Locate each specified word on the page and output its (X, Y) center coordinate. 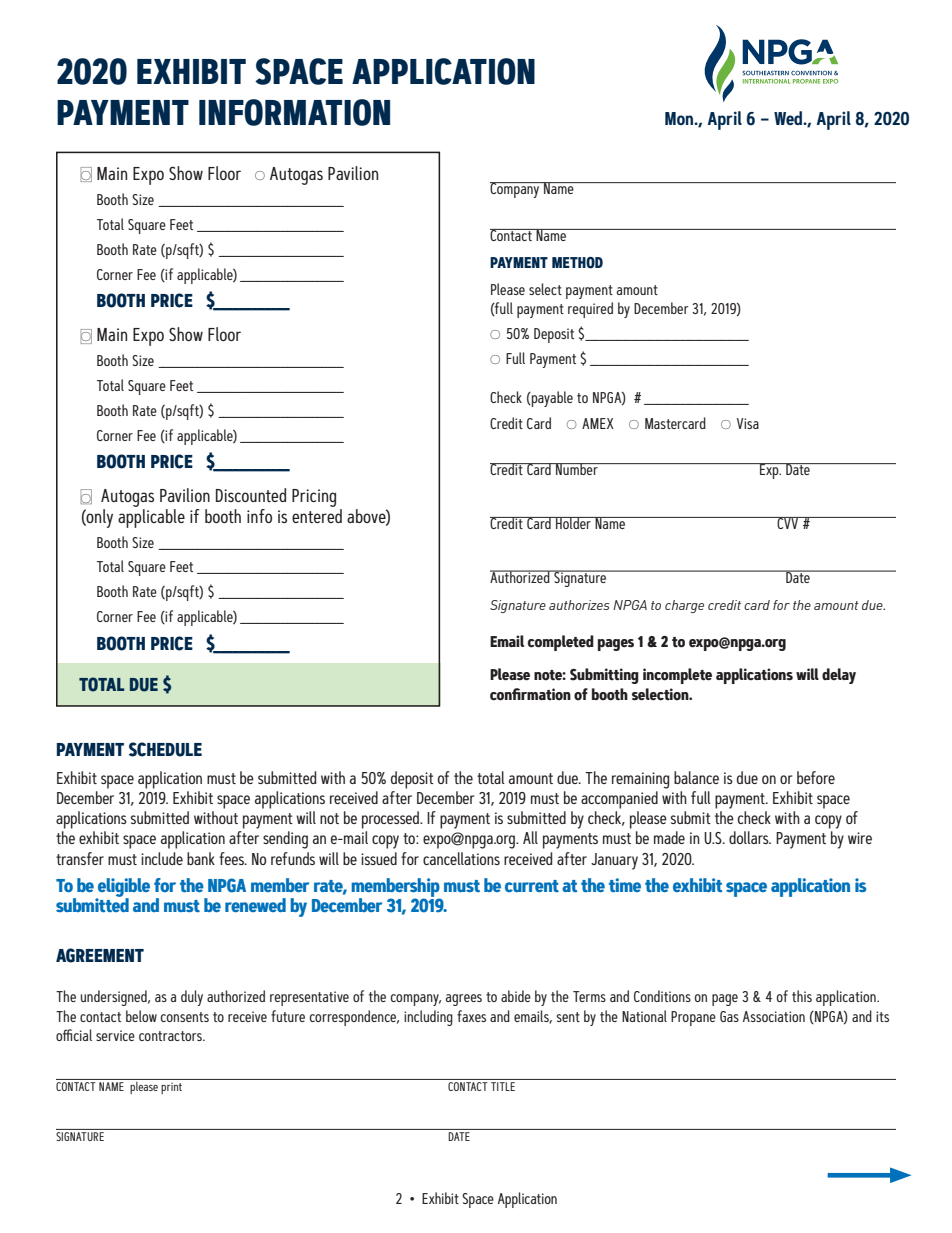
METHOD (577, 263)
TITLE (503, 1086)
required (590, 310)
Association (774, 1016)
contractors (171, 1036)
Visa (748, 423)
